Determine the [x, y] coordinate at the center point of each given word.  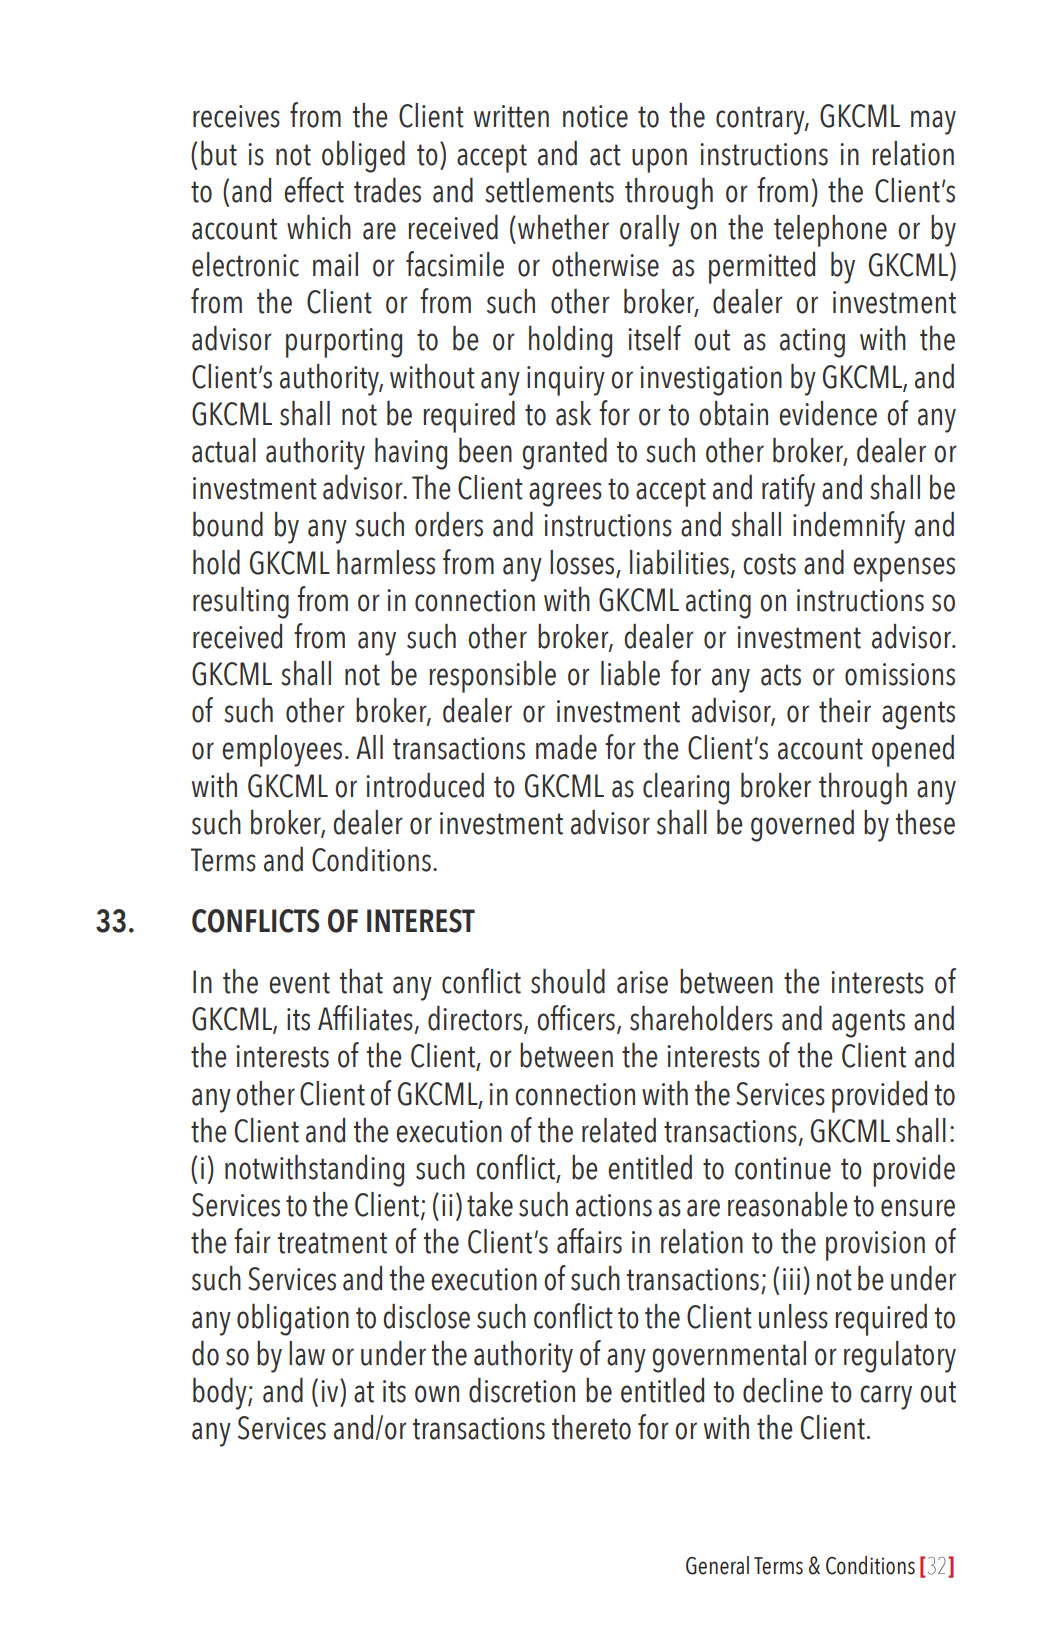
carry [886, 1397]
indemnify [849, 527]
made [566, 747]
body [221, 1394]
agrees [565, 494]
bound [228, 524]
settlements [549, 190]
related [619, 1130]
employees [282, 751]
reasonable [788, 1204]
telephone [830, 231]
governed [802, 826]
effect [314, 190]
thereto [591, 1427]
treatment [332, 1243]
